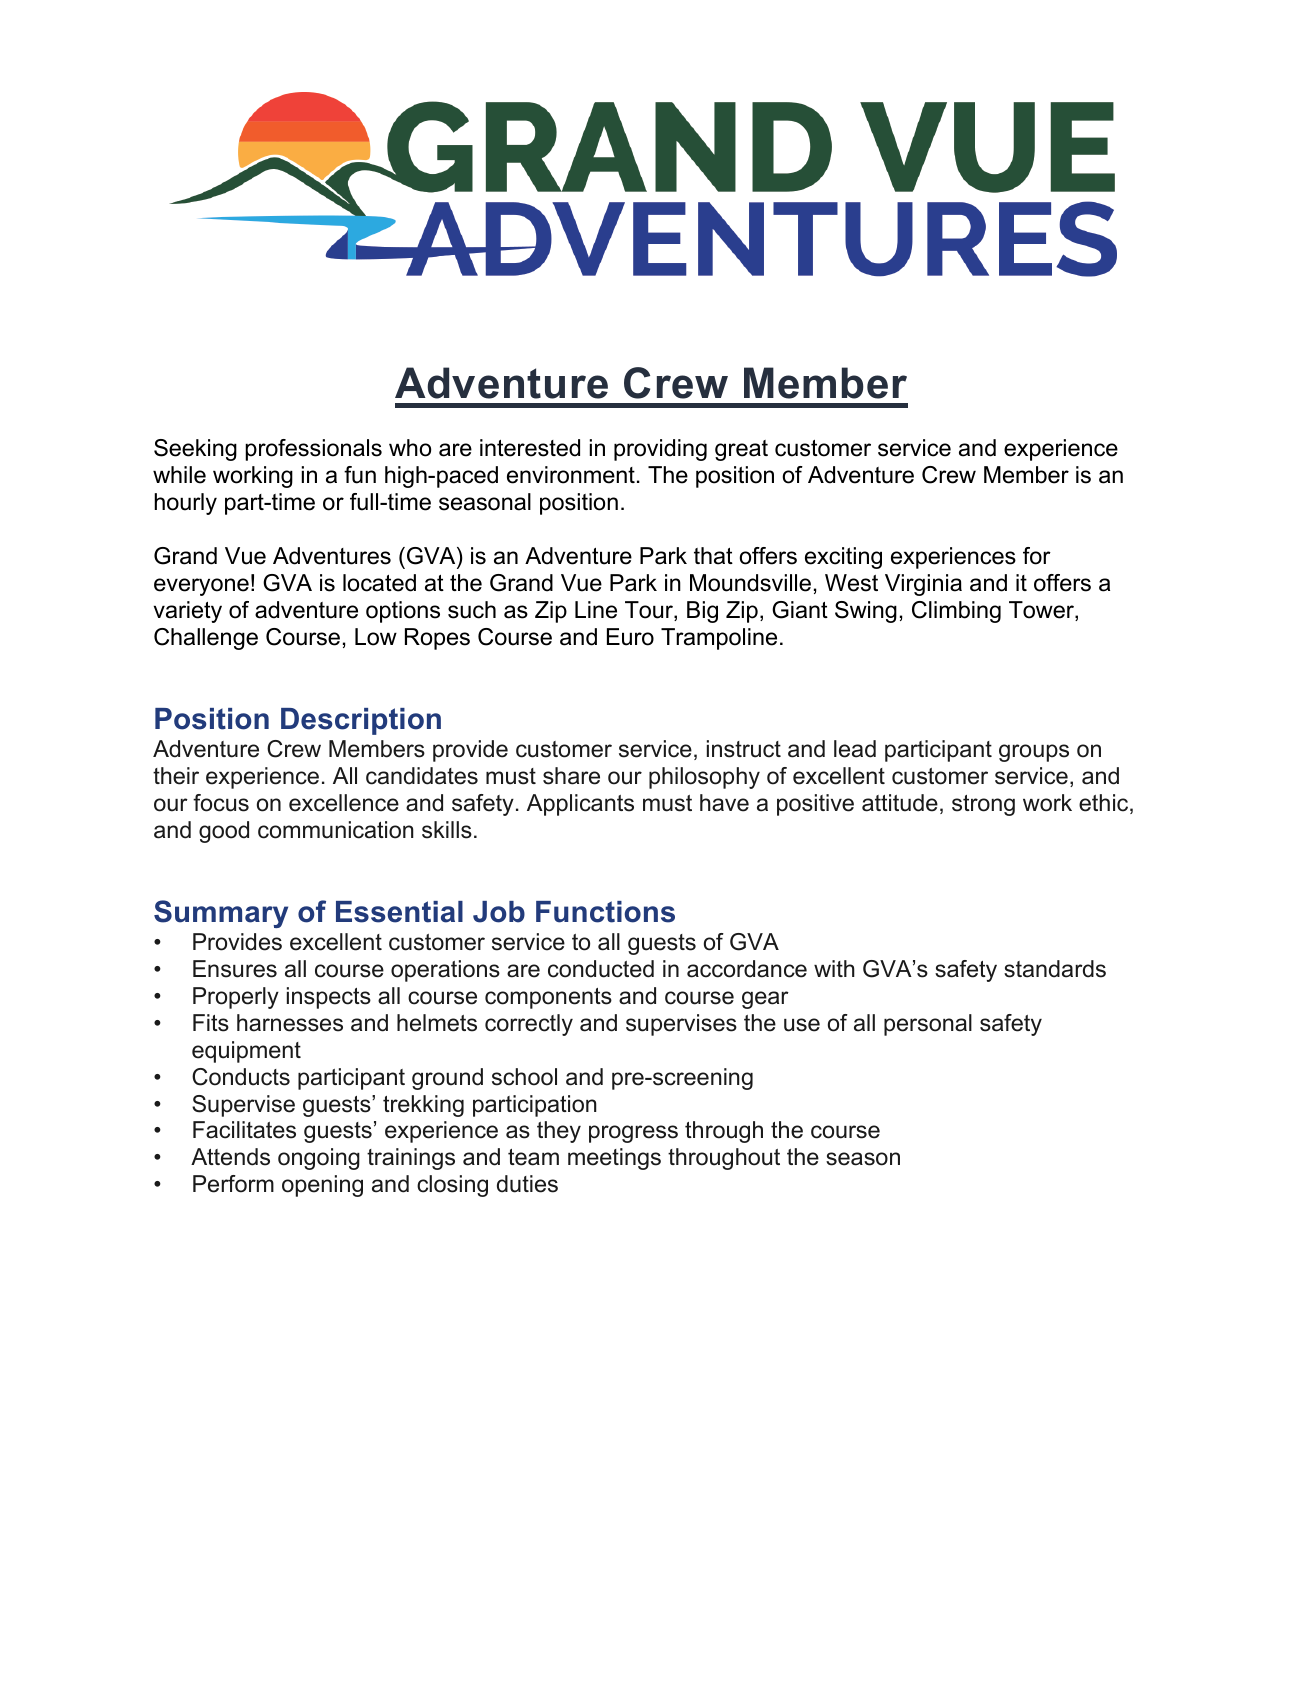 The image size is (1303, 1686). I want to click on environment, so click(571, 475).
